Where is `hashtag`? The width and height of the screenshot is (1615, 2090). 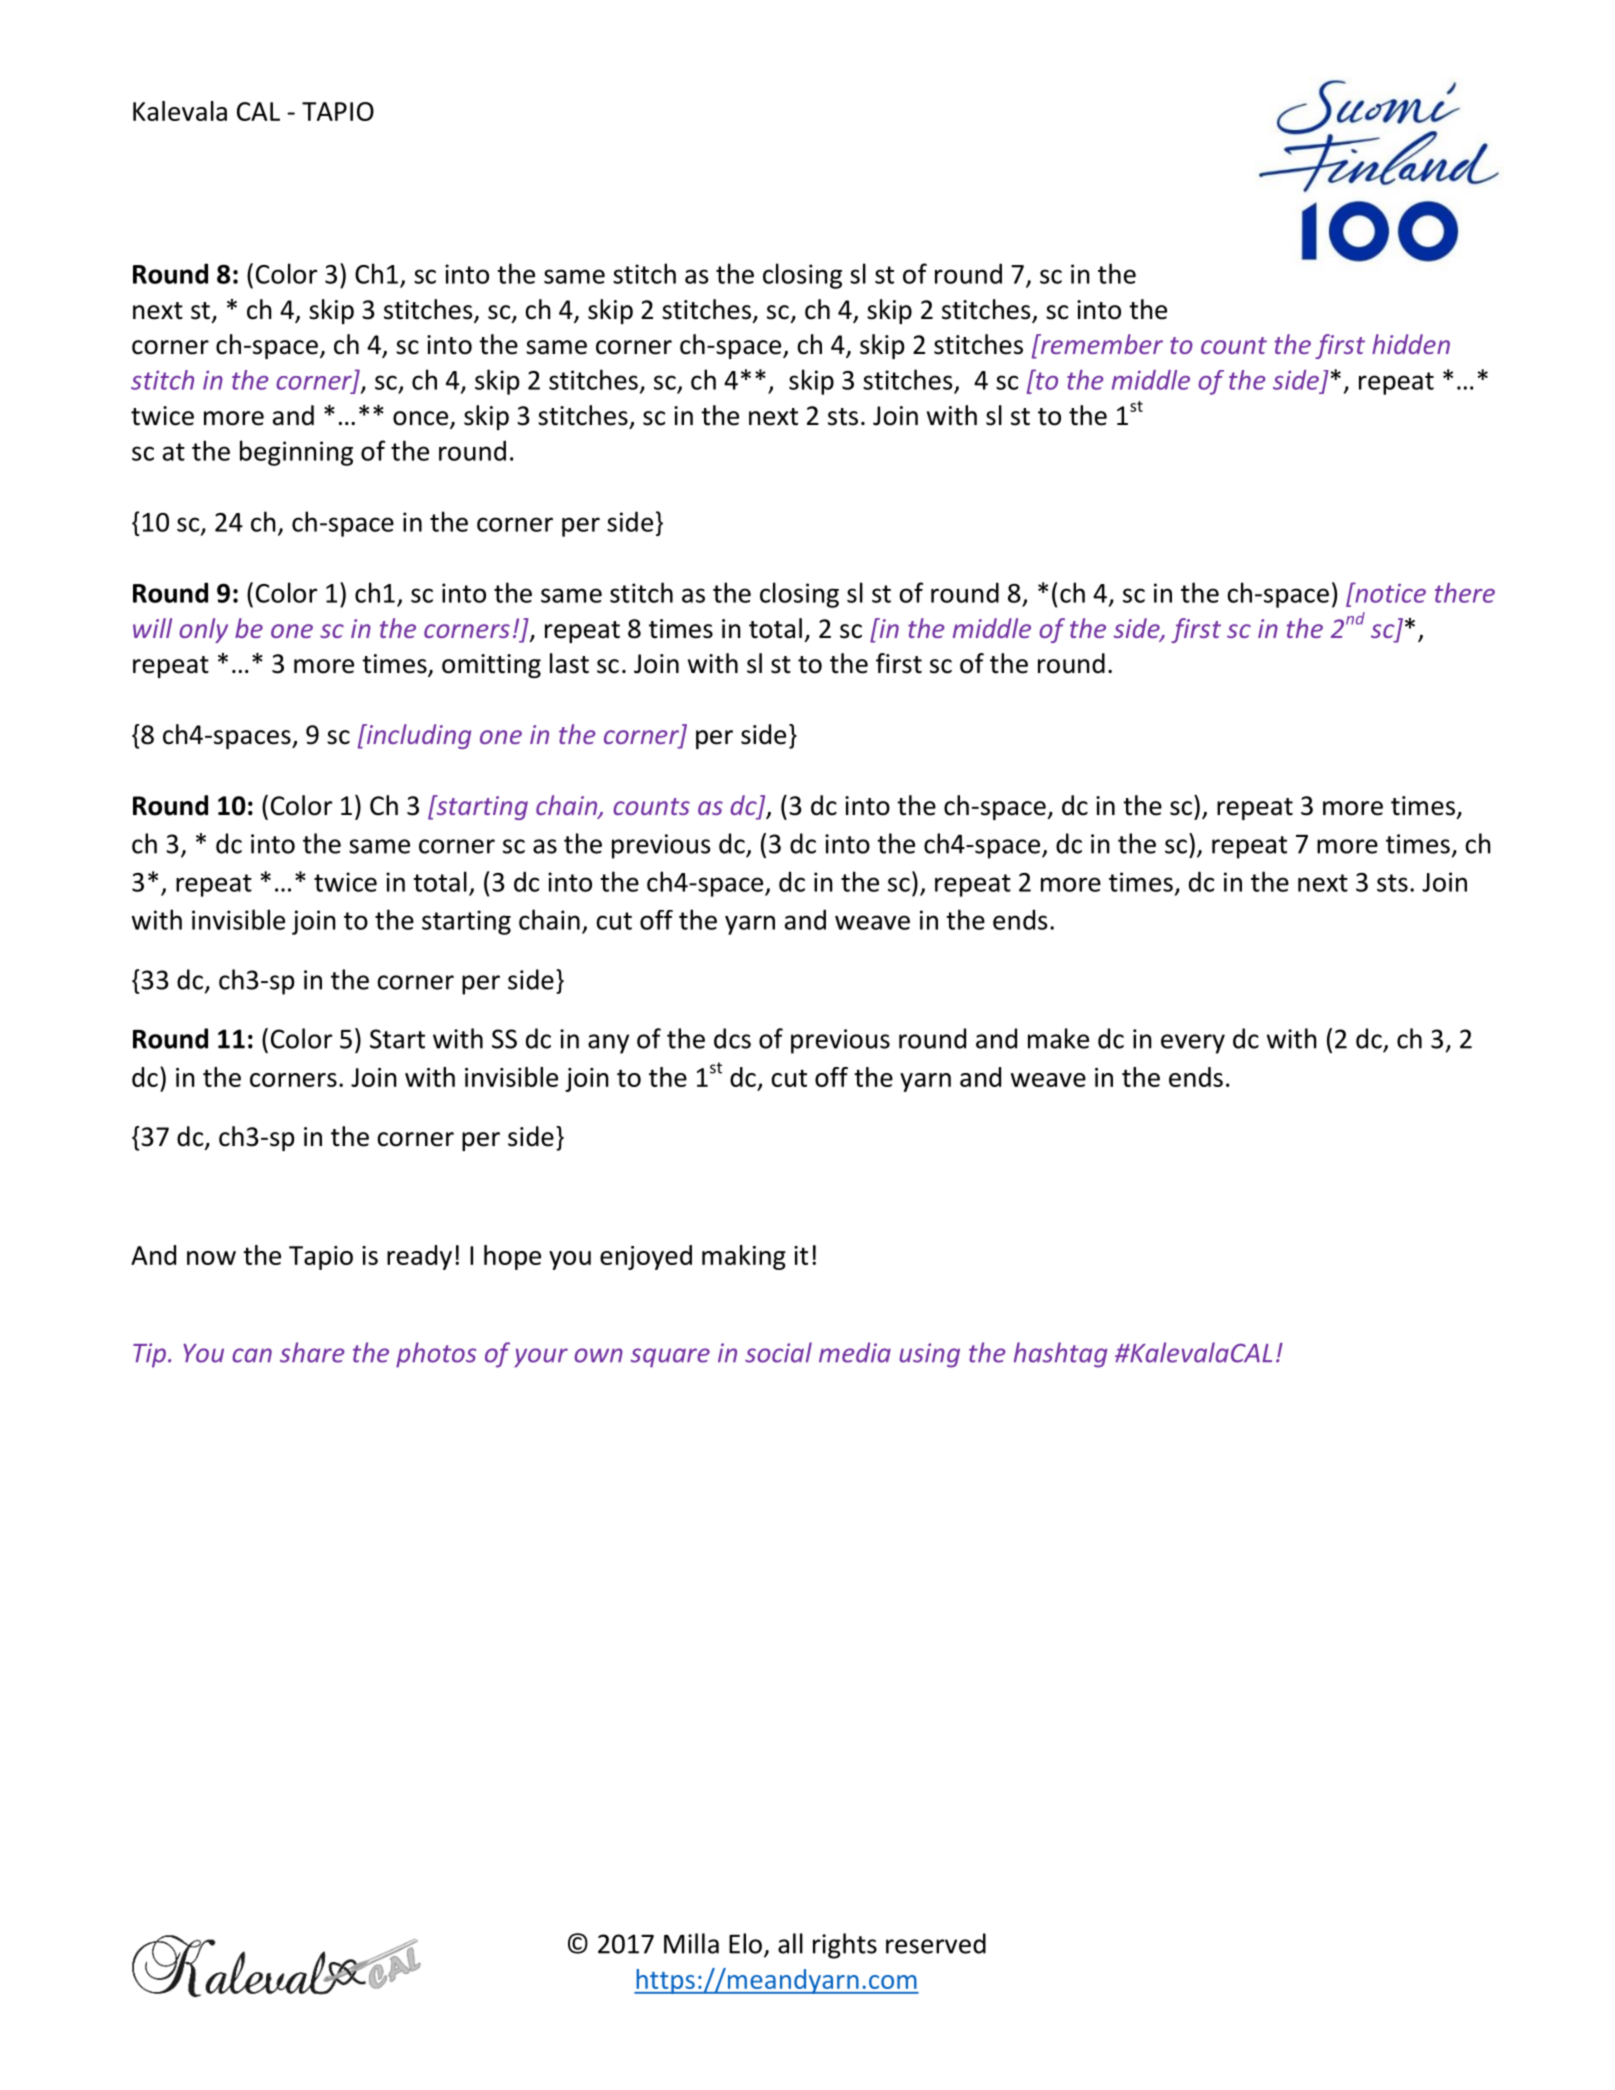 hashtag is located at coordinates (1060, 1355).
